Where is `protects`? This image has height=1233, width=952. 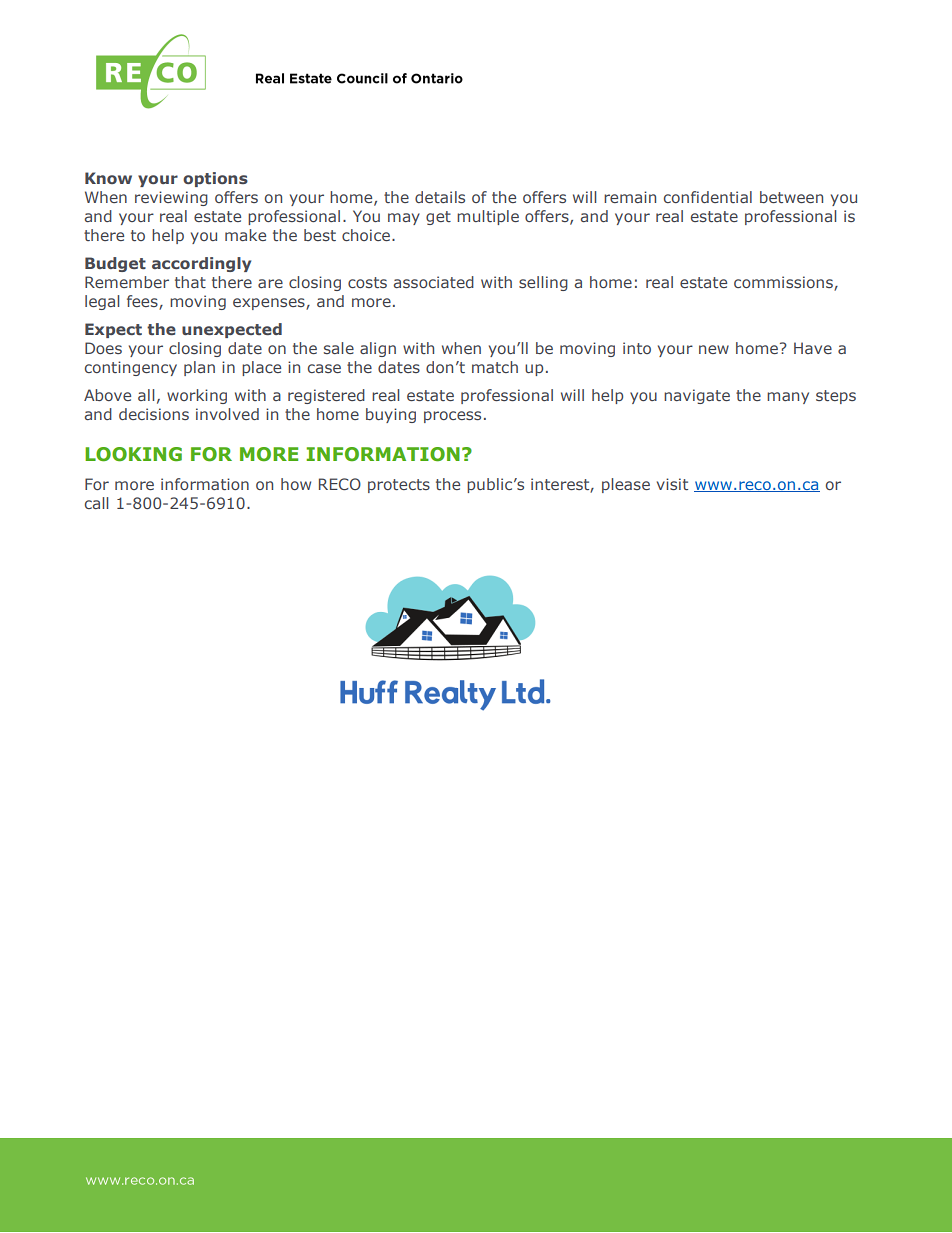 protects is located at coordinates (399, 486).
